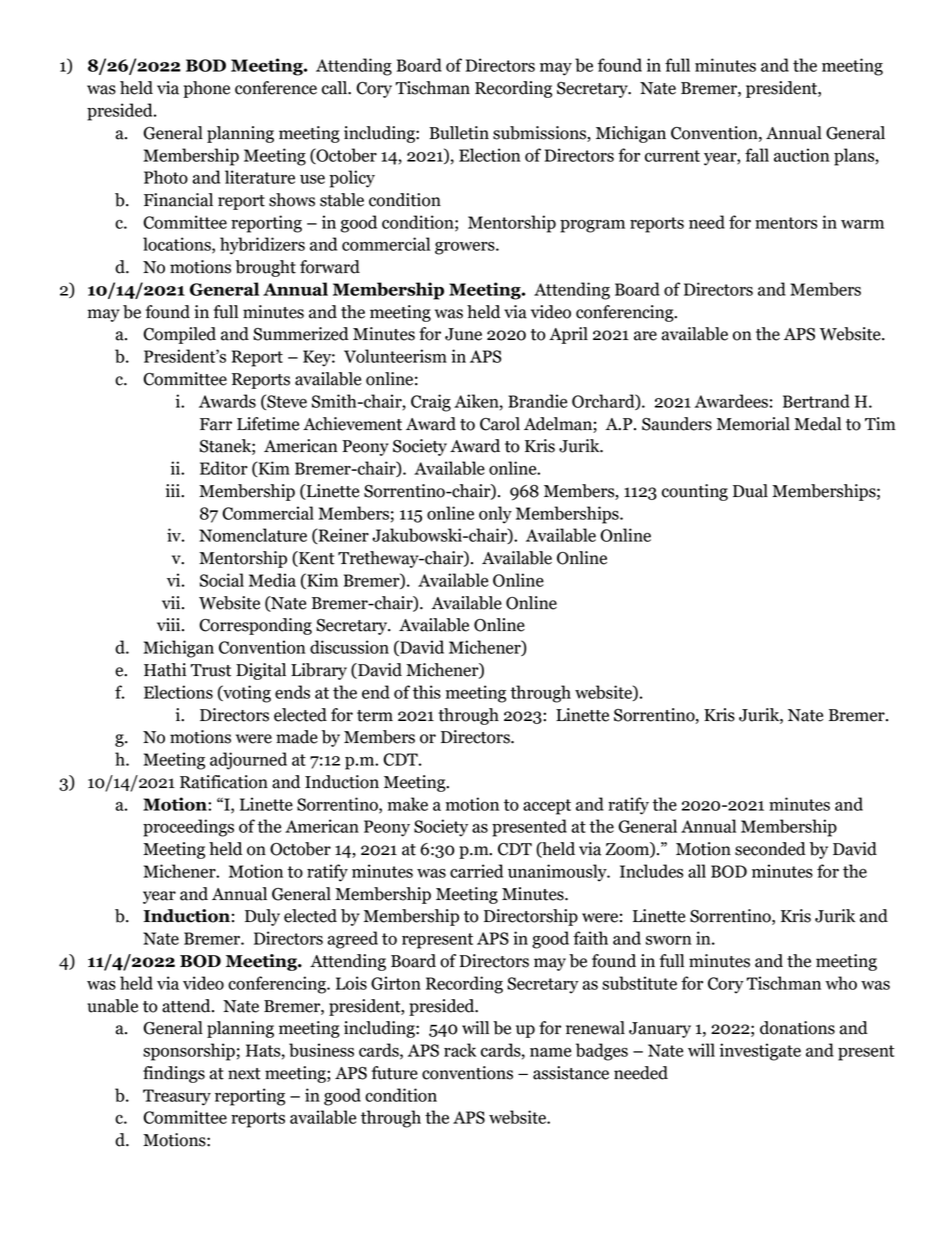 Image resolution: width=952 pixels, height=1233 pixels. What do you see at coordinates (547, 807) in the screenshot?
I see `accept` at bounding box center [547, 807].
